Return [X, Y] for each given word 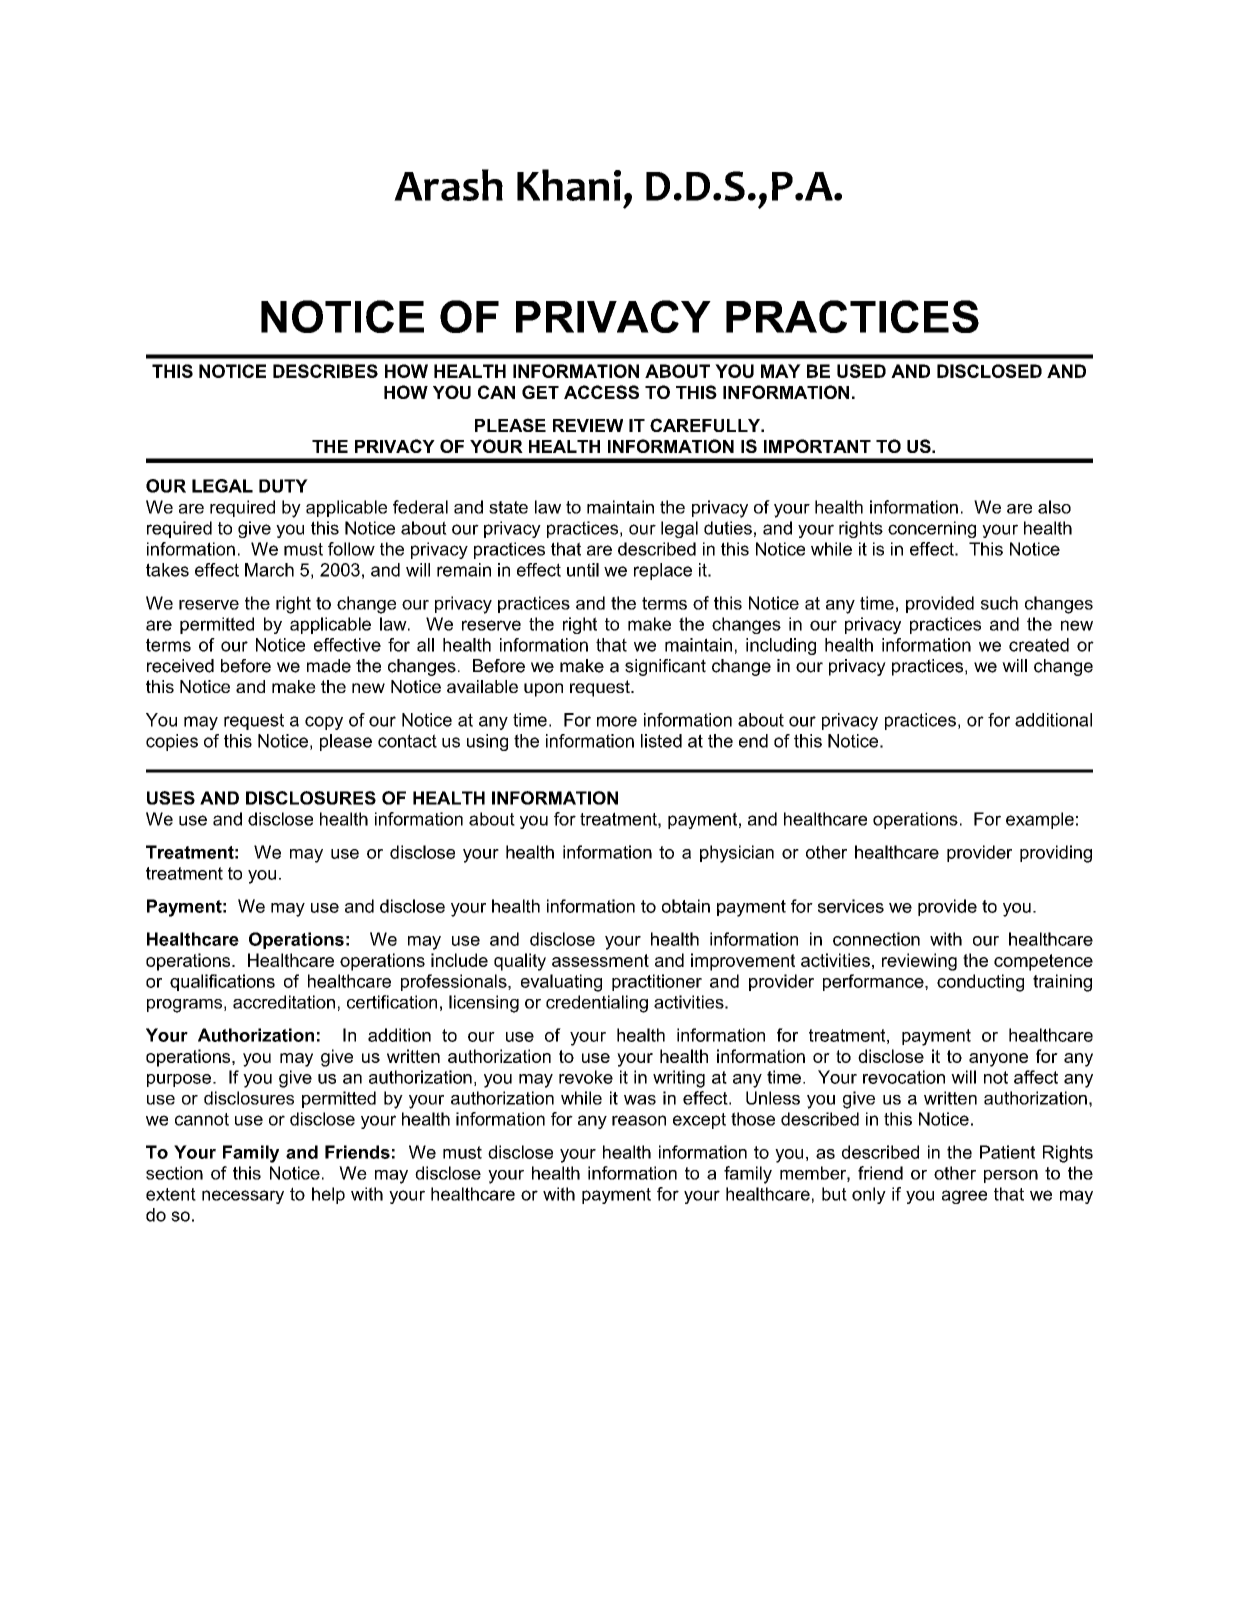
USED [861, 371]
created [1039, 645]
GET [540, 392]
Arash [448, 185]
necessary [243, 1197]
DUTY [283, 486]
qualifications [222, 982]
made [329, 666]
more [617, 721]
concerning [932, 529]
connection [876, 939]
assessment [600, 960]
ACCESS [601, 392]
